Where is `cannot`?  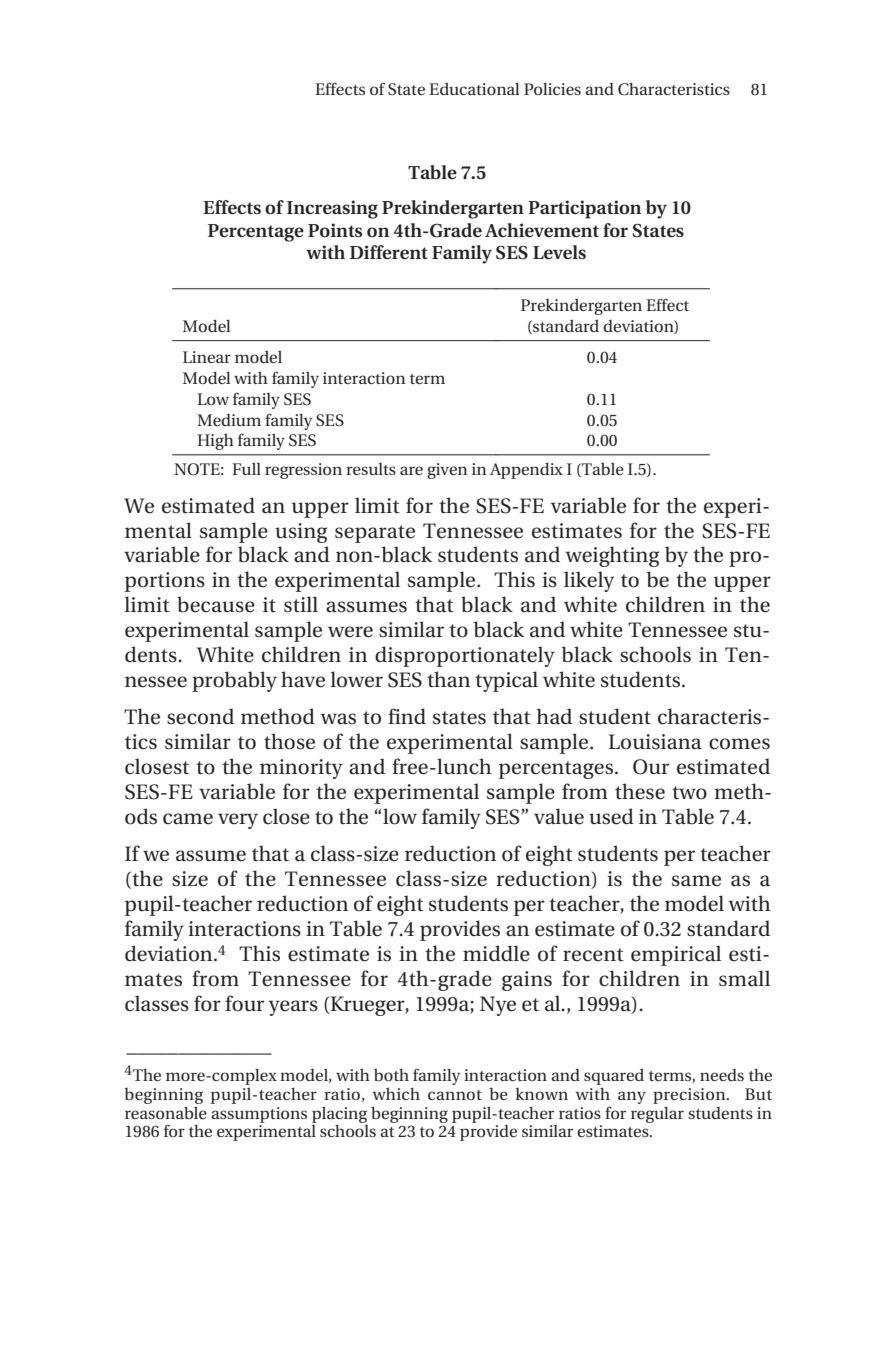
cannot is located at coordinates (455, 1095).
